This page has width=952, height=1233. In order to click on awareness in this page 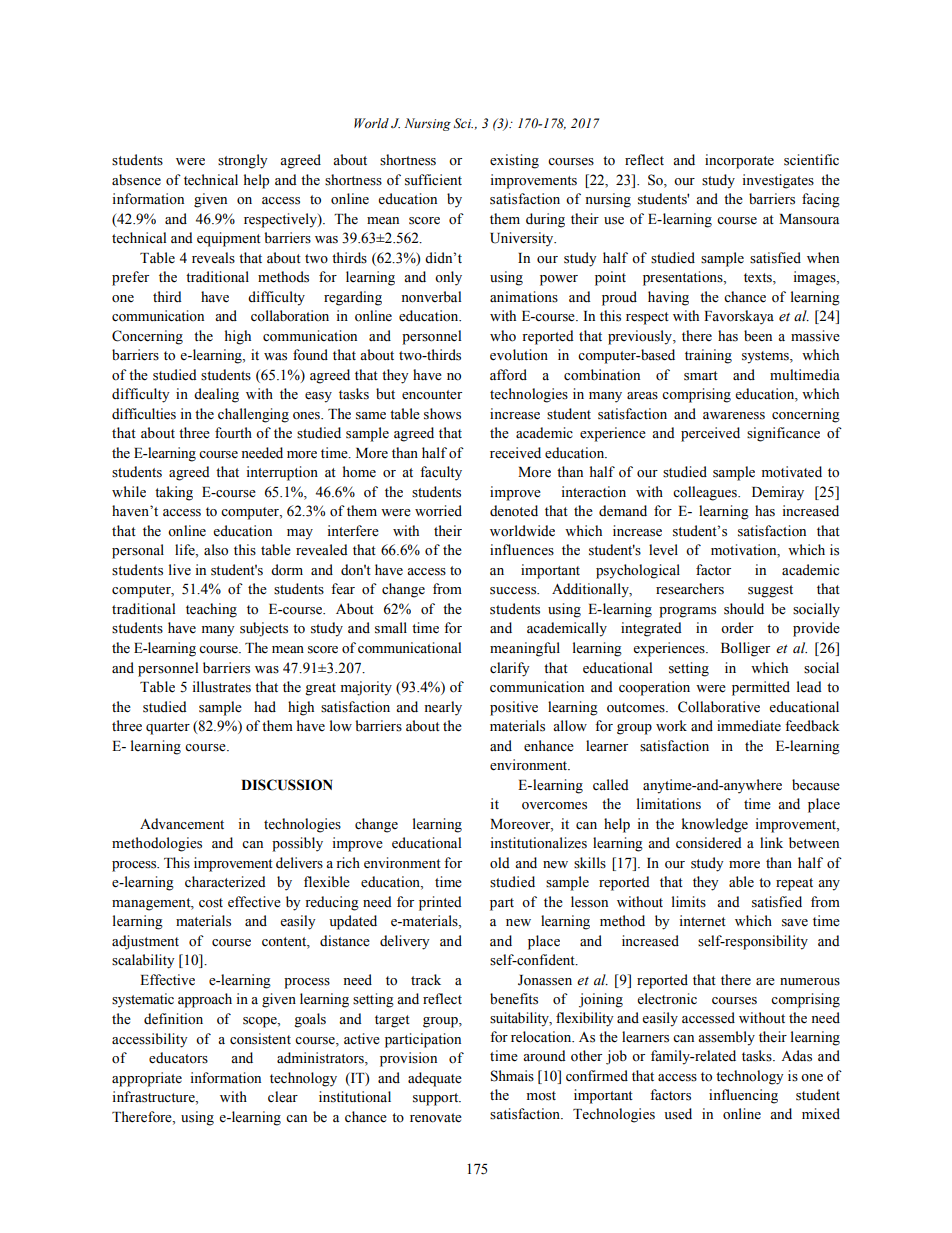, I will do `click(734, 416)`.
